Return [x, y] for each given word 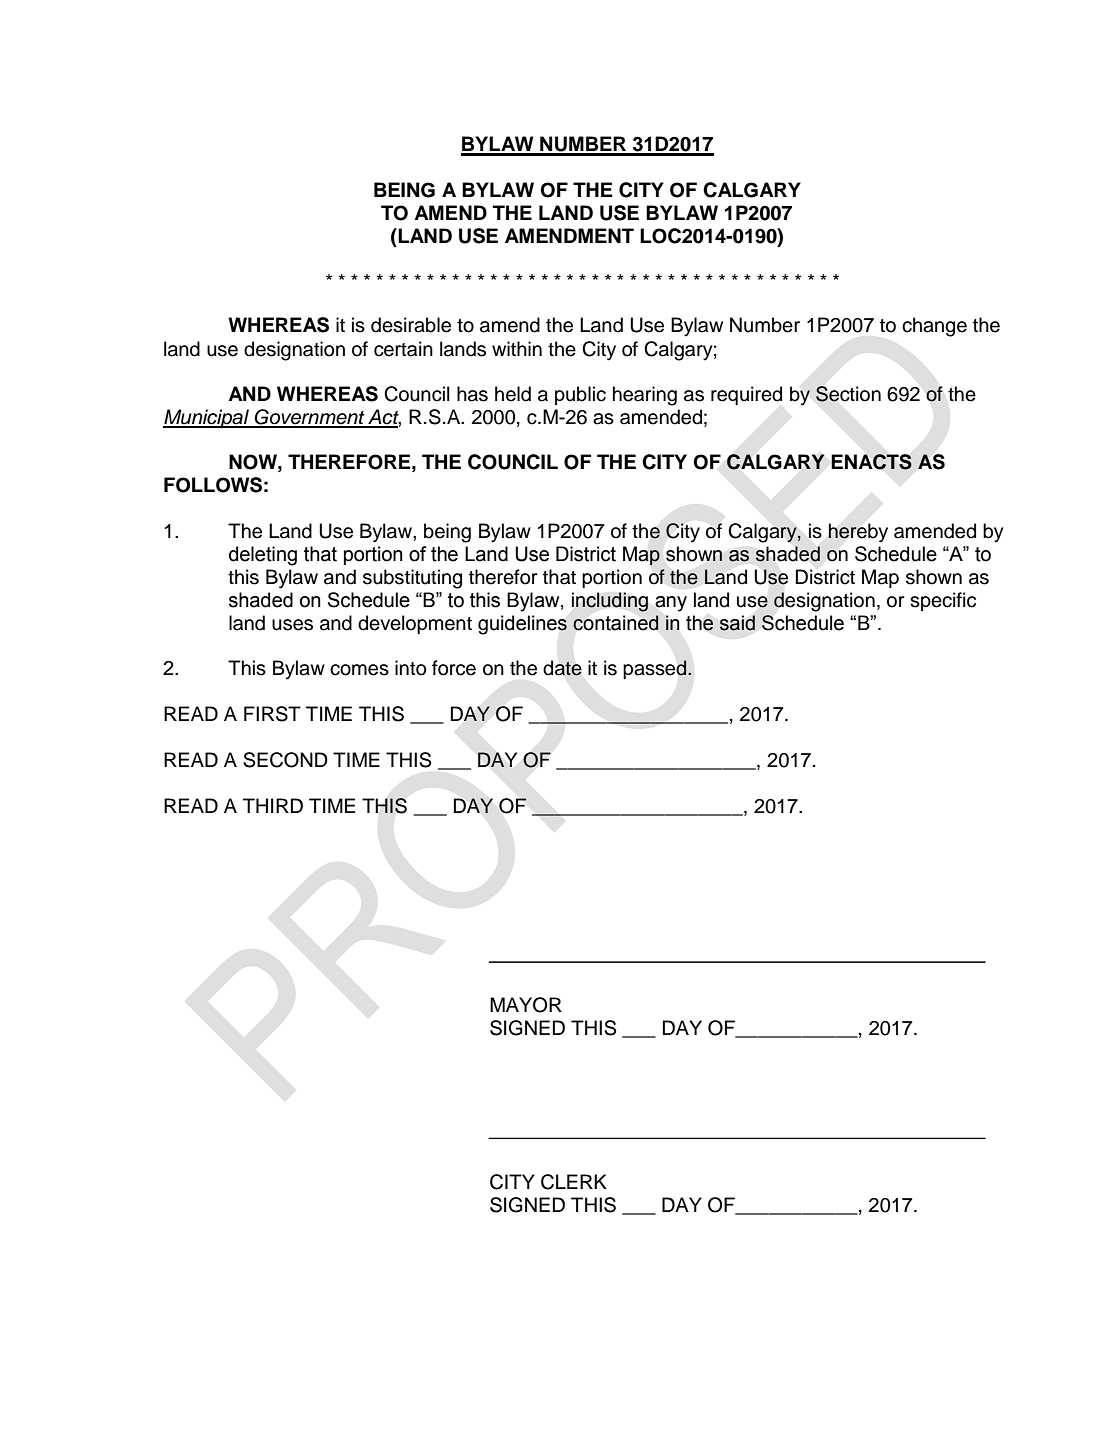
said [737, 623]
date [562, 668]
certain [403, 349]
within [517, 348]
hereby [858, 533]
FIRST [272, 714]
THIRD [273, 805]
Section [848, 394]
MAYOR [526, 1005]
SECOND [285, 760]
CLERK [574, 1182]
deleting [263, 556]
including [610, 602]
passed [656, 669]
